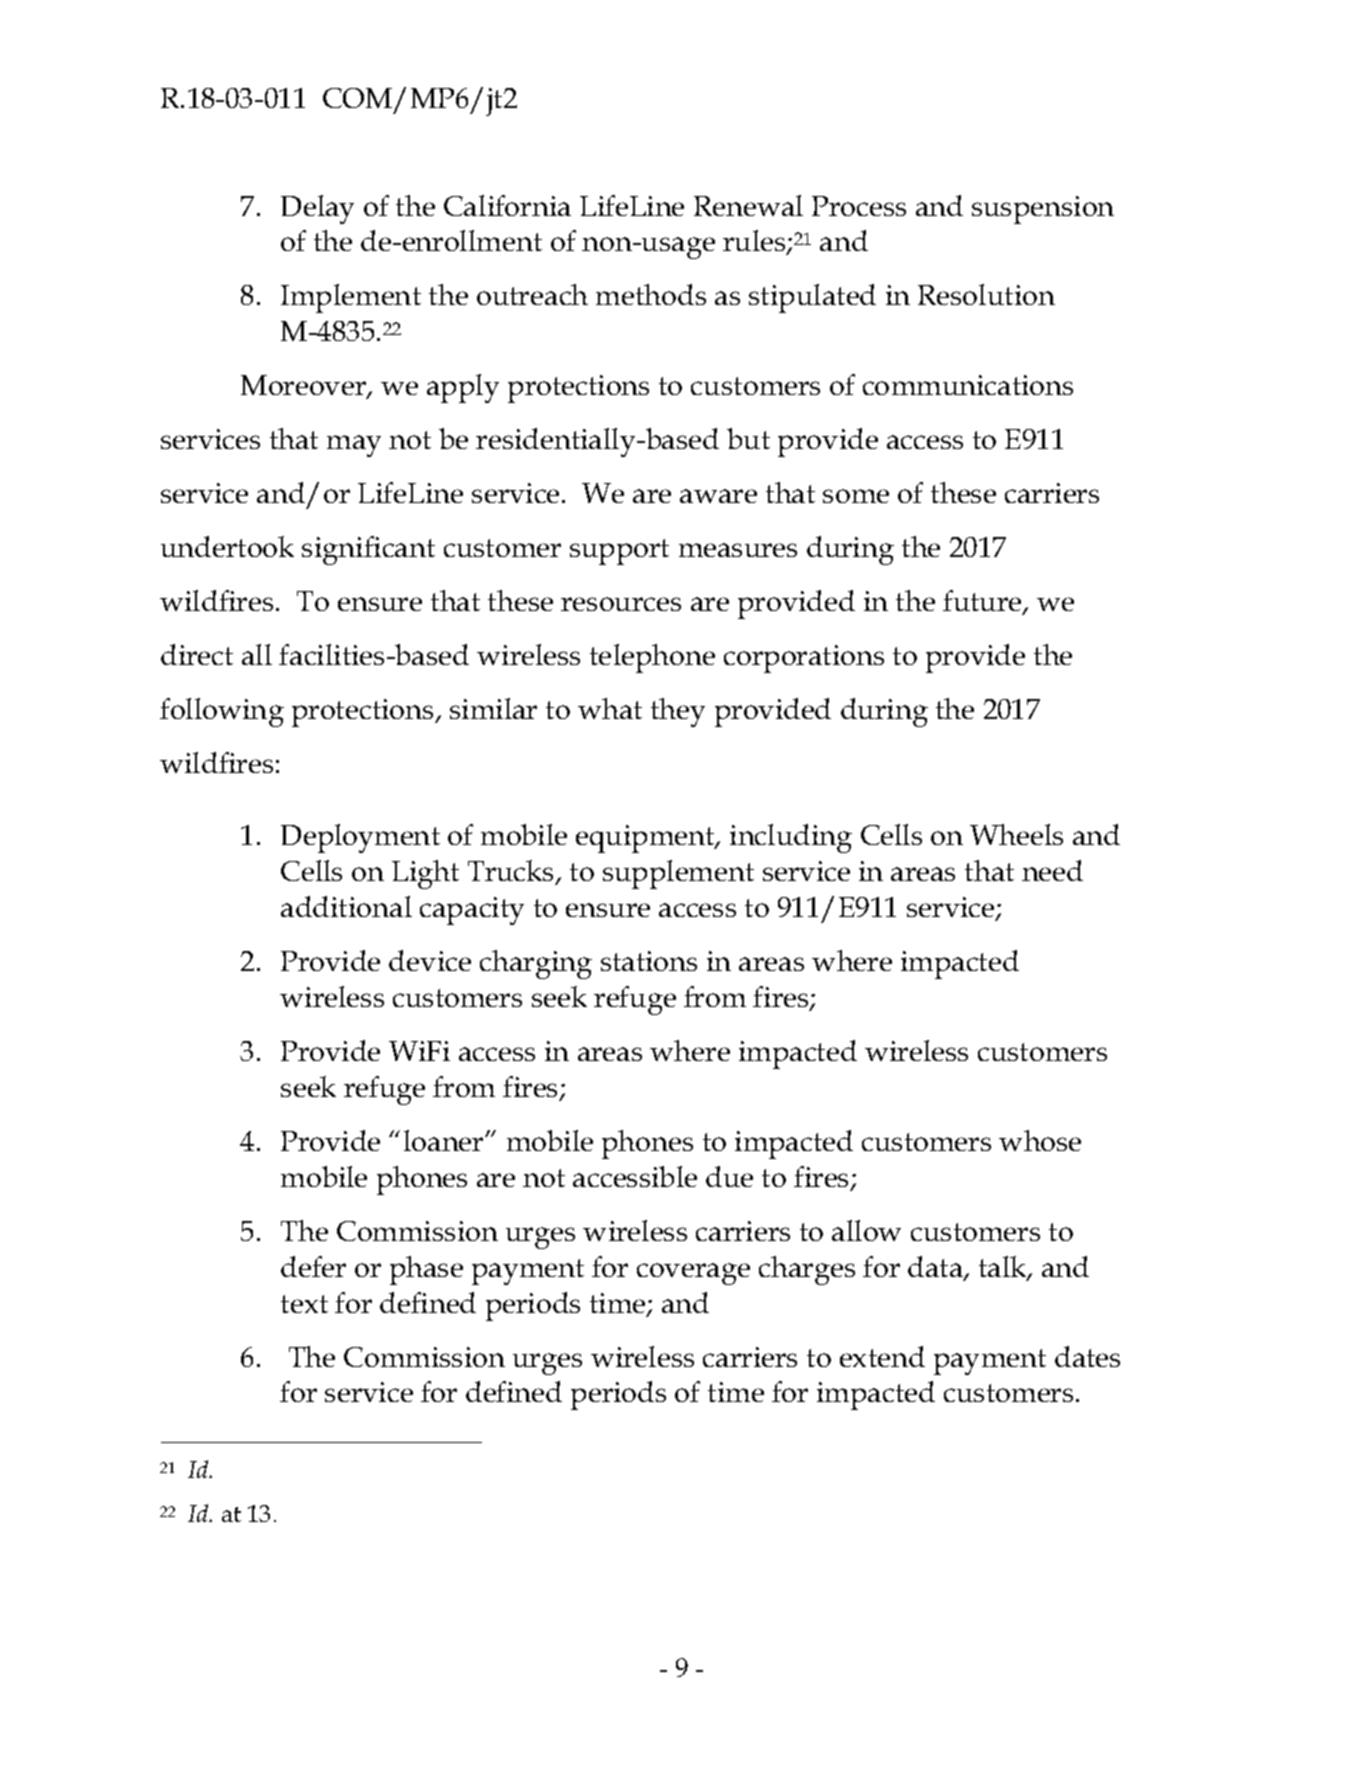  I want to click on equipment, so click(646, 839).
